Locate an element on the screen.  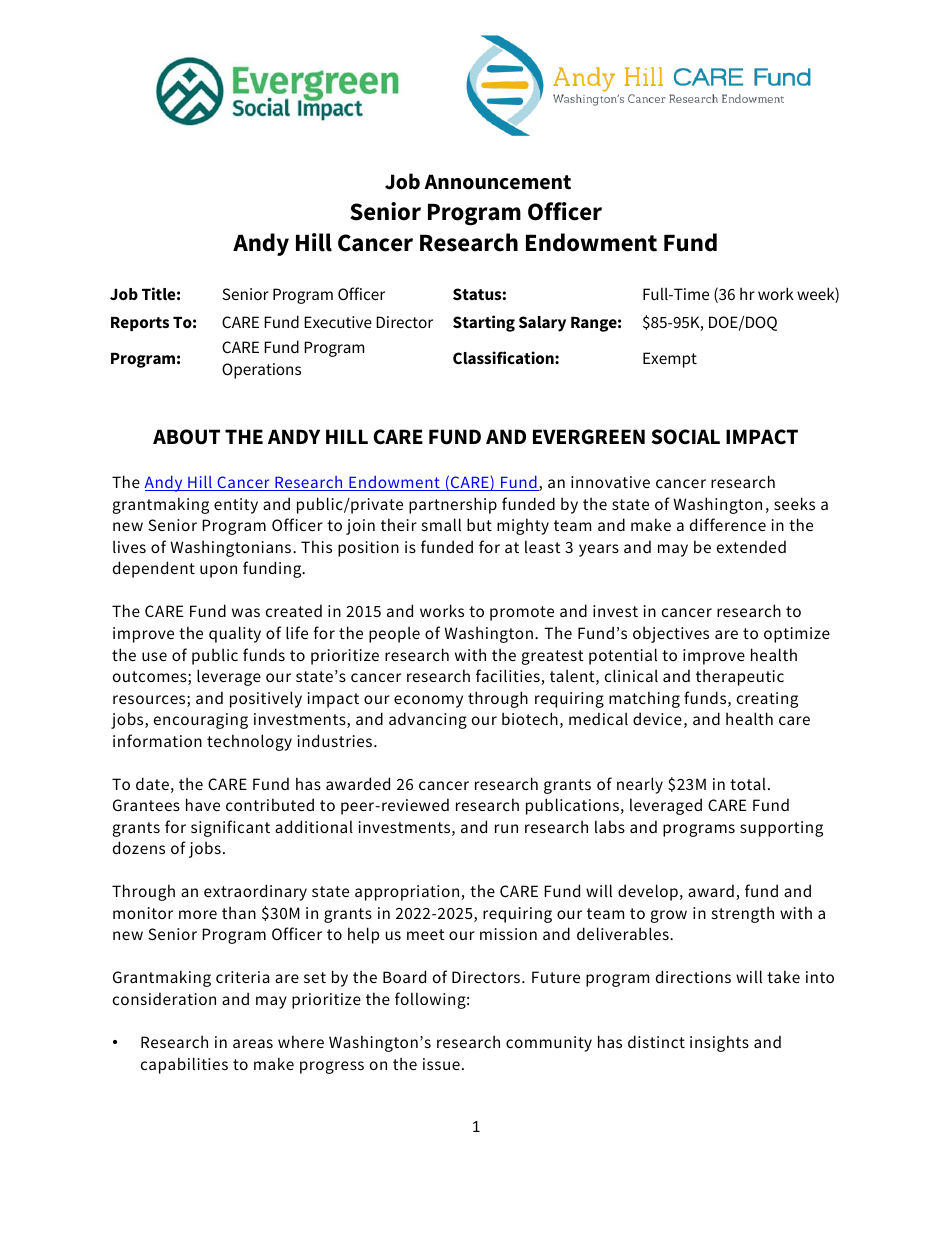
difference is located at coordinates (728, 524).
